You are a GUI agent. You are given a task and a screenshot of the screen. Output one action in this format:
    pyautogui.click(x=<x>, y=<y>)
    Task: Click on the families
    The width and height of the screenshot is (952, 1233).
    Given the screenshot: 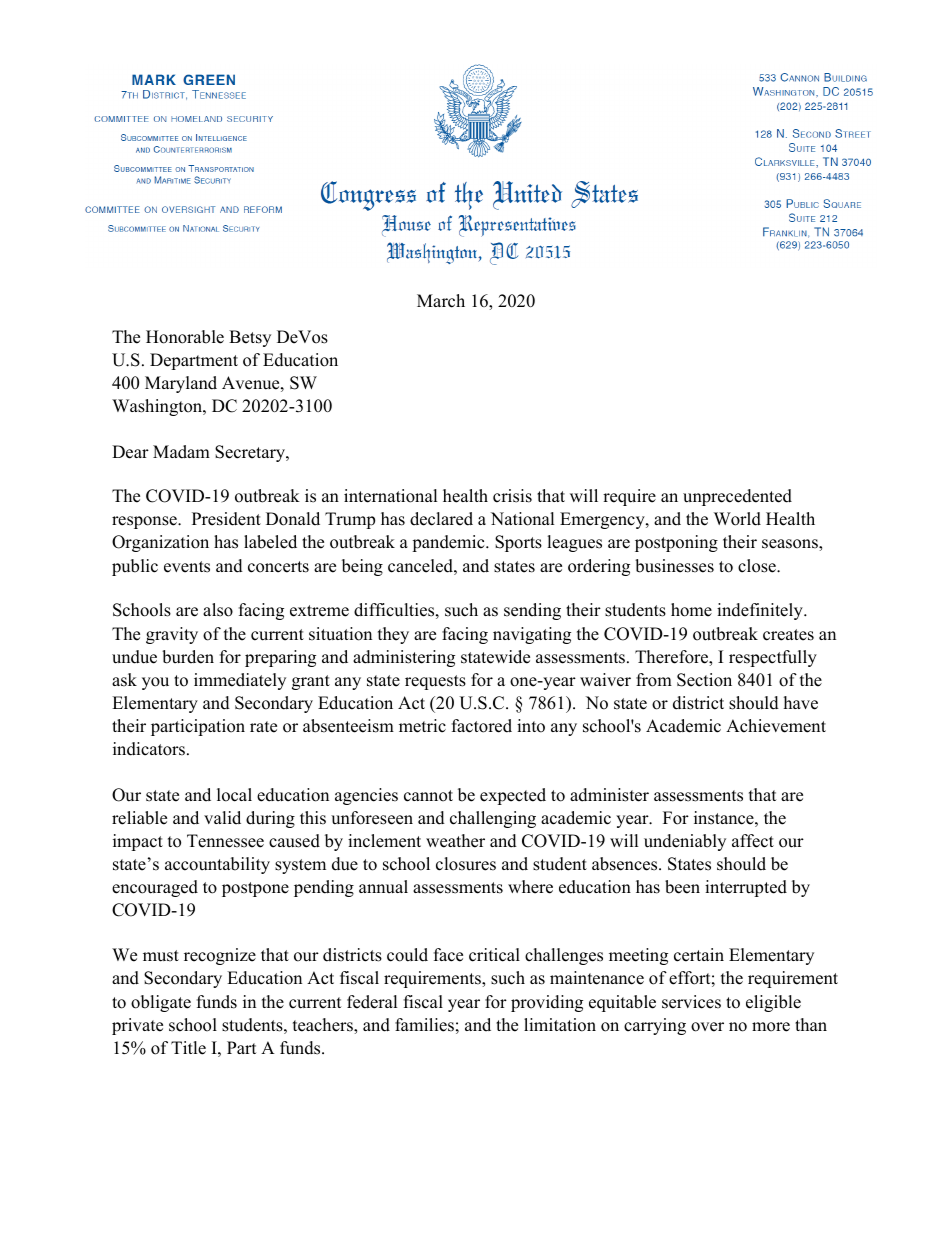 What is the action you would take?
    pyautogui.click(x=424, y=1025)
